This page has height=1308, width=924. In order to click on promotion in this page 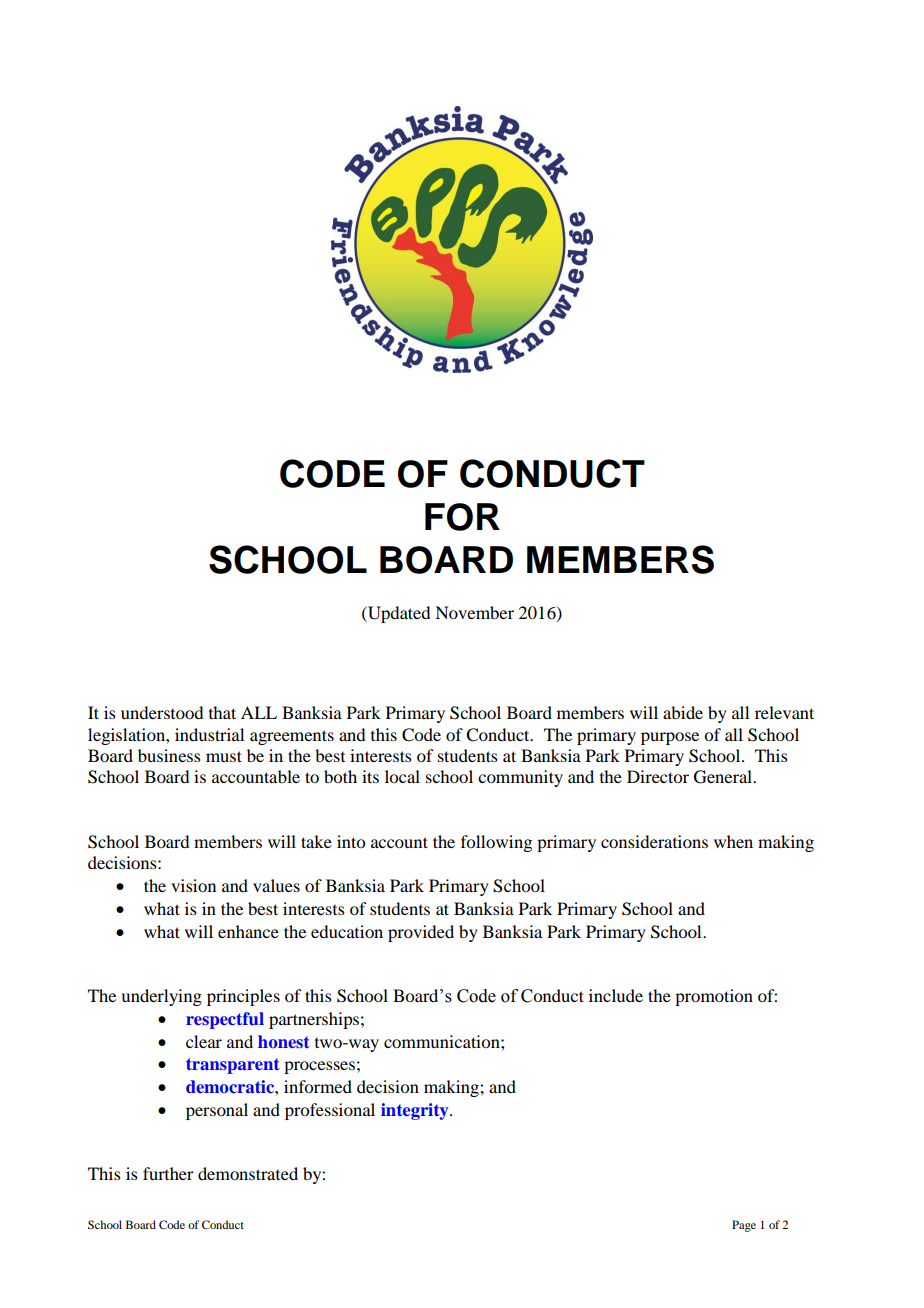, I will do `click(714, 997)`.
